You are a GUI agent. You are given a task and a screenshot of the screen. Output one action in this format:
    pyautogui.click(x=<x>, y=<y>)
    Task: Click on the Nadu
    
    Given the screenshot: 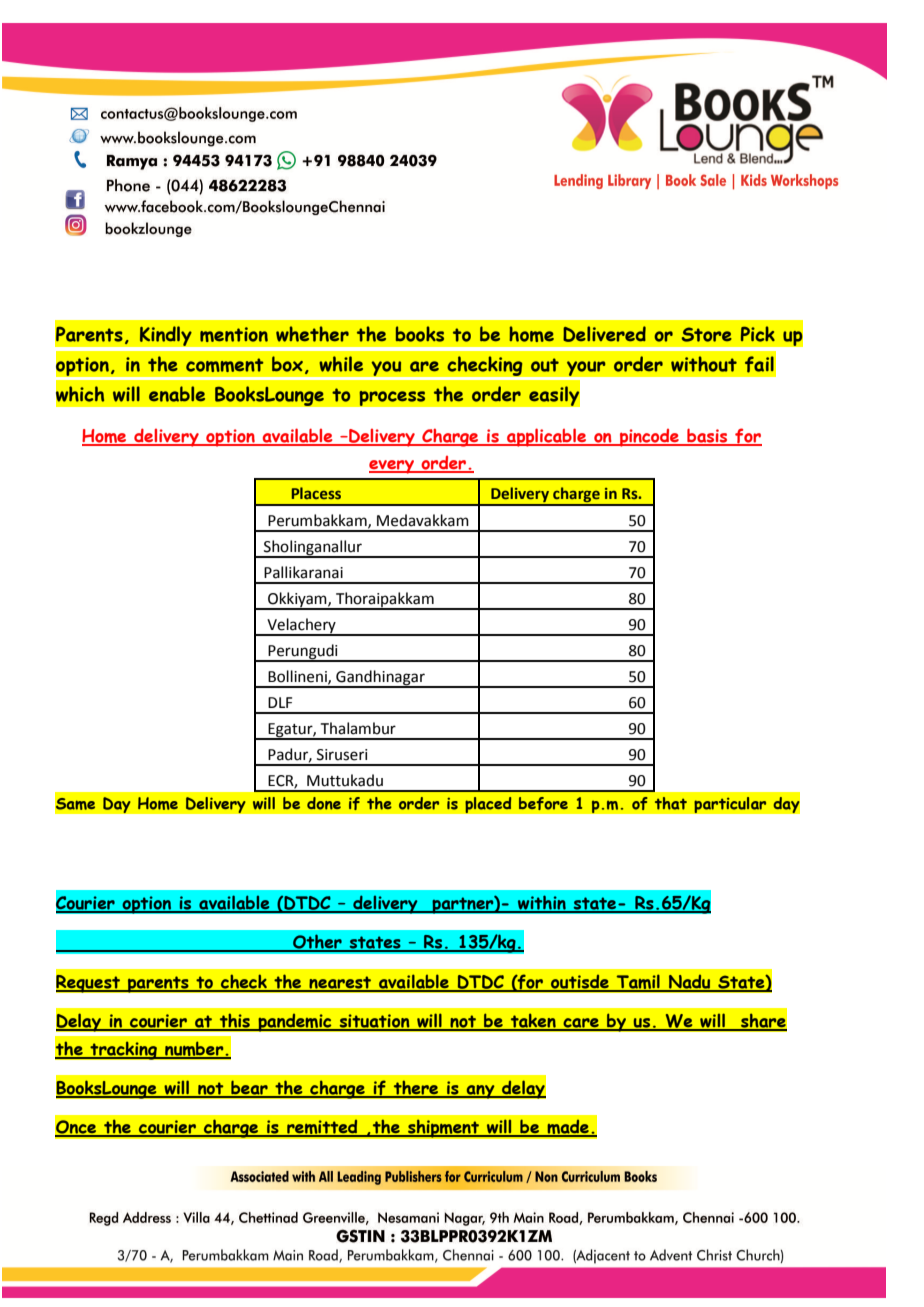 What is the action you would take?
    pyautogui.click(x=690, y=983)
